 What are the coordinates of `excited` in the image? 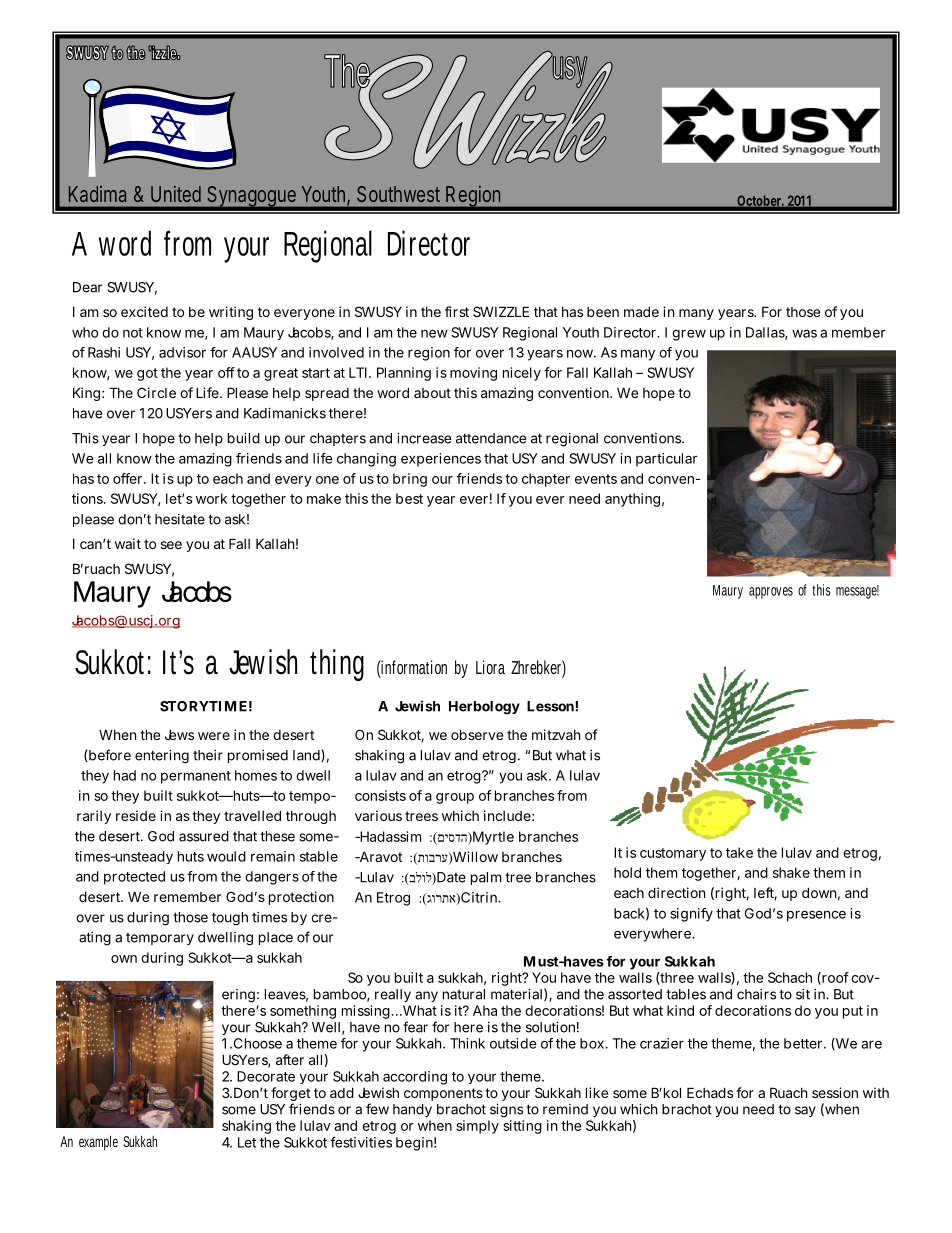 It's located at (144, 311).
